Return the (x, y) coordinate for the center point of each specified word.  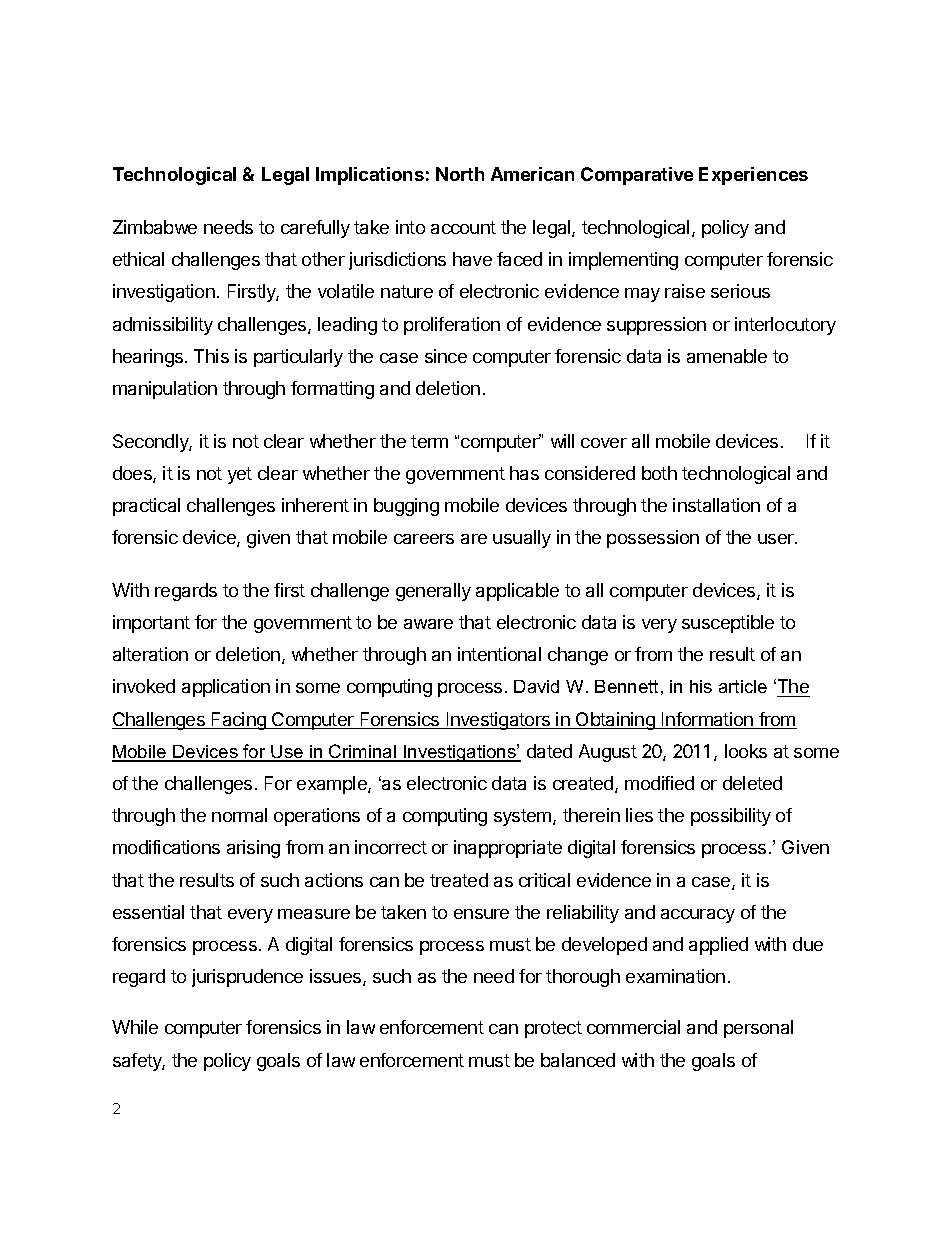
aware (428, 624)
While (135, 1027)
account (463, 227)
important (151, 624)
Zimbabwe (155, 227)
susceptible (728, 624)
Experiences (753, 176)
